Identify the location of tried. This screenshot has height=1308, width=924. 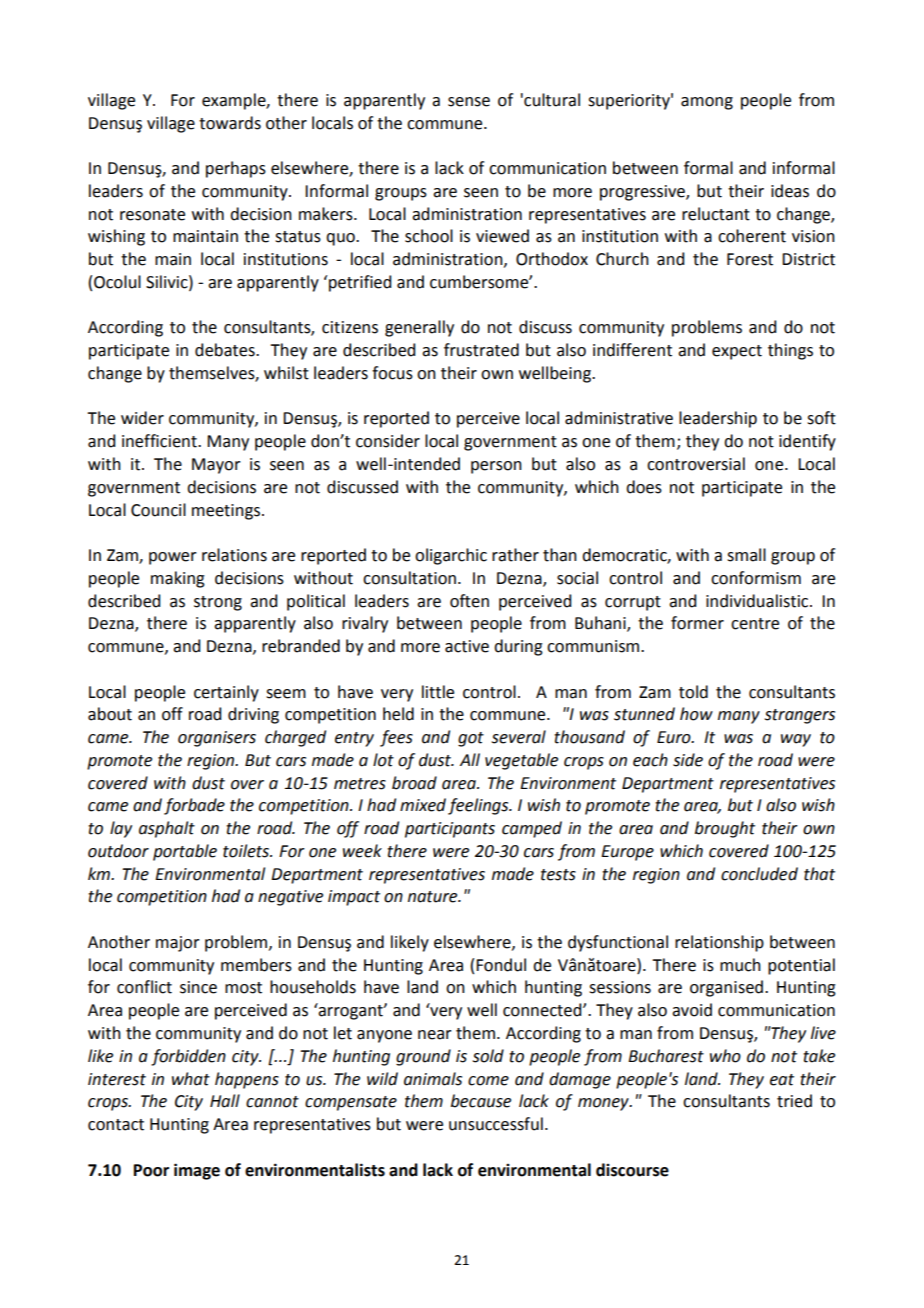
(794, 1101).
